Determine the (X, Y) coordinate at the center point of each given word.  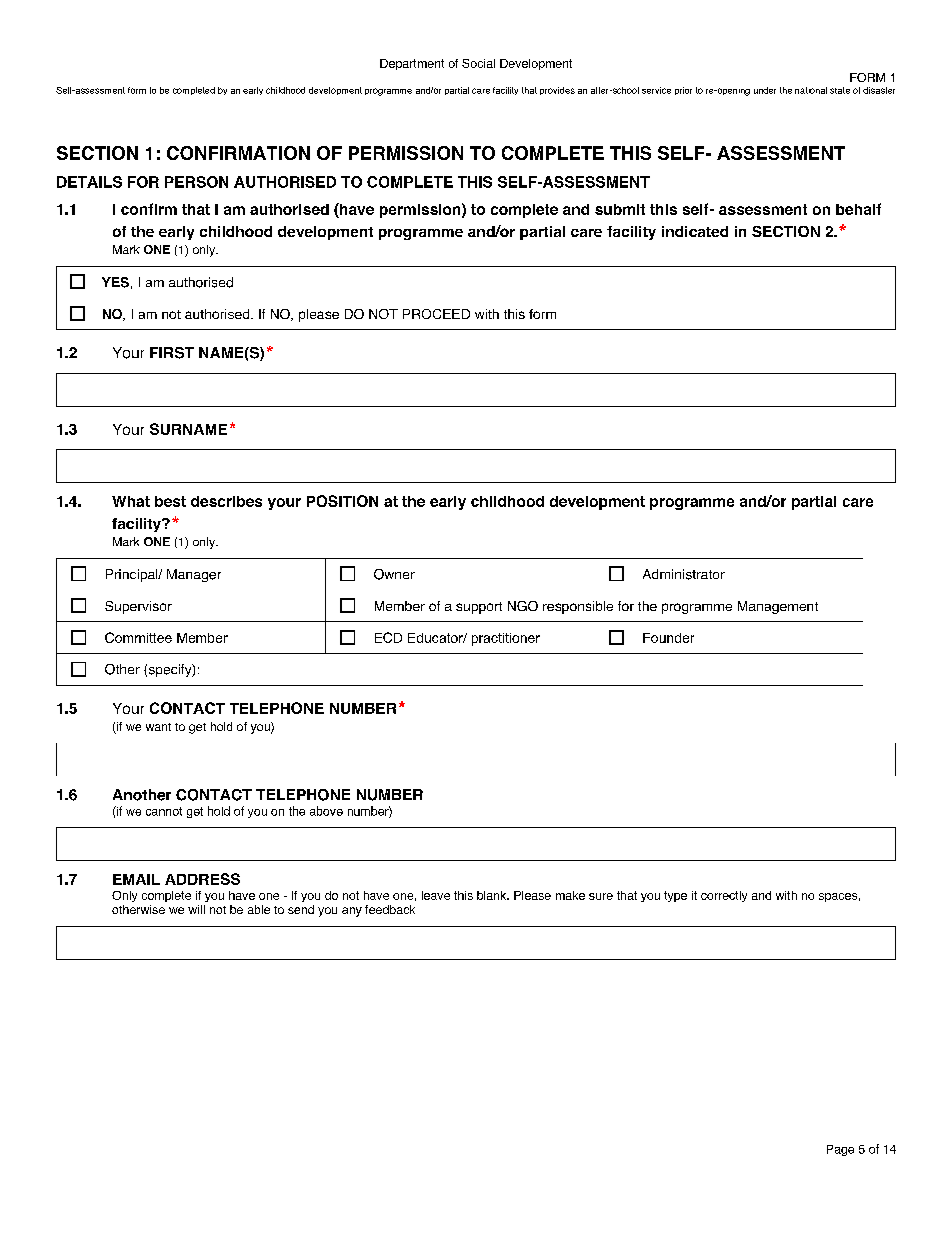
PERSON (196, 182)
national (811, 90)
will (196, 909)
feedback (390, 909)
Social (478, 63)
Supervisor (138, 607)
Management (778, 607)
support (479, 608)
